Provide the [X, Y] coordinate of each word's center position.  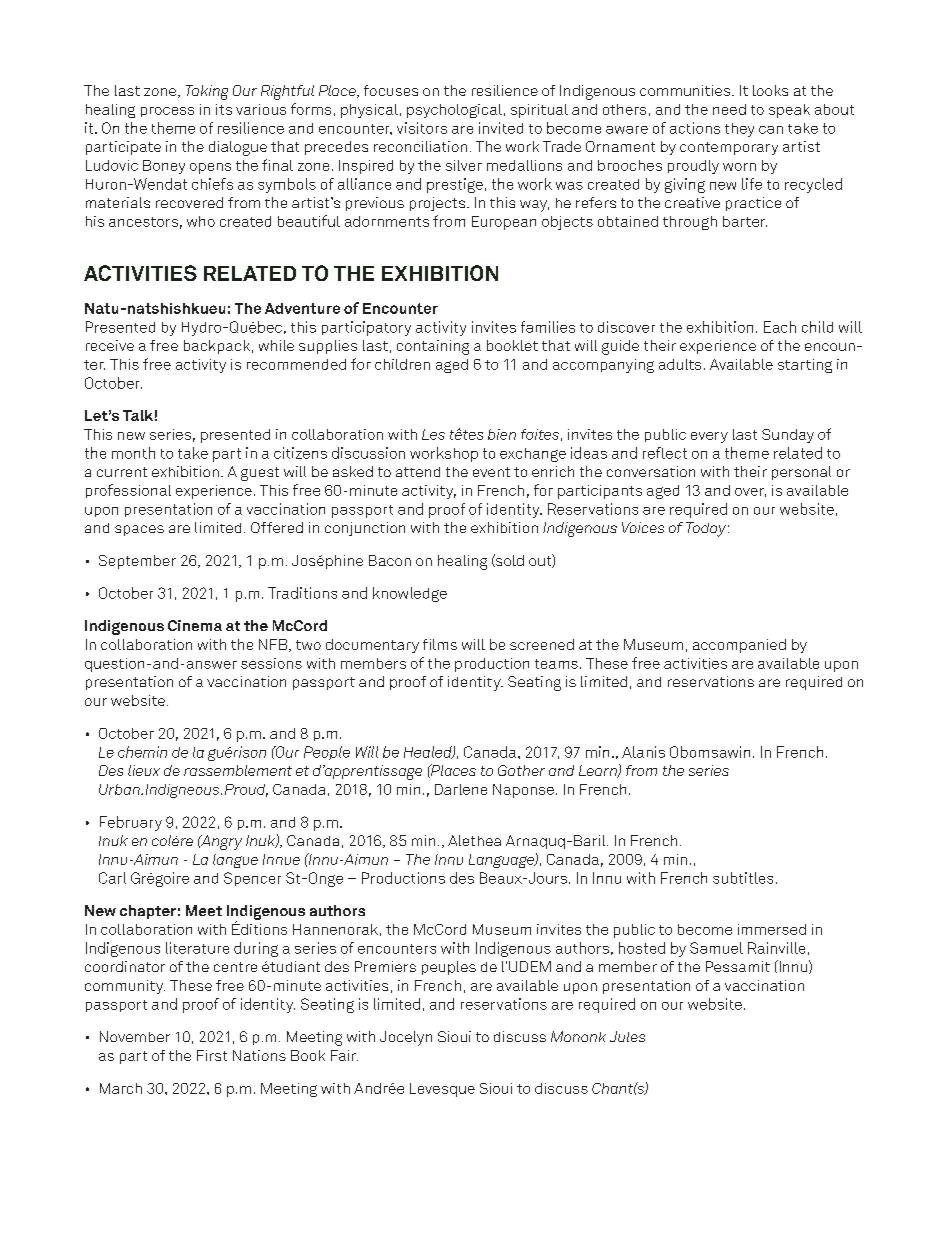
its [224, 109]
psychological [454, 111]
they [739, 130]
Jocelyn [406, 1038]
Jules [627, 1036]
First [212, 1055]
